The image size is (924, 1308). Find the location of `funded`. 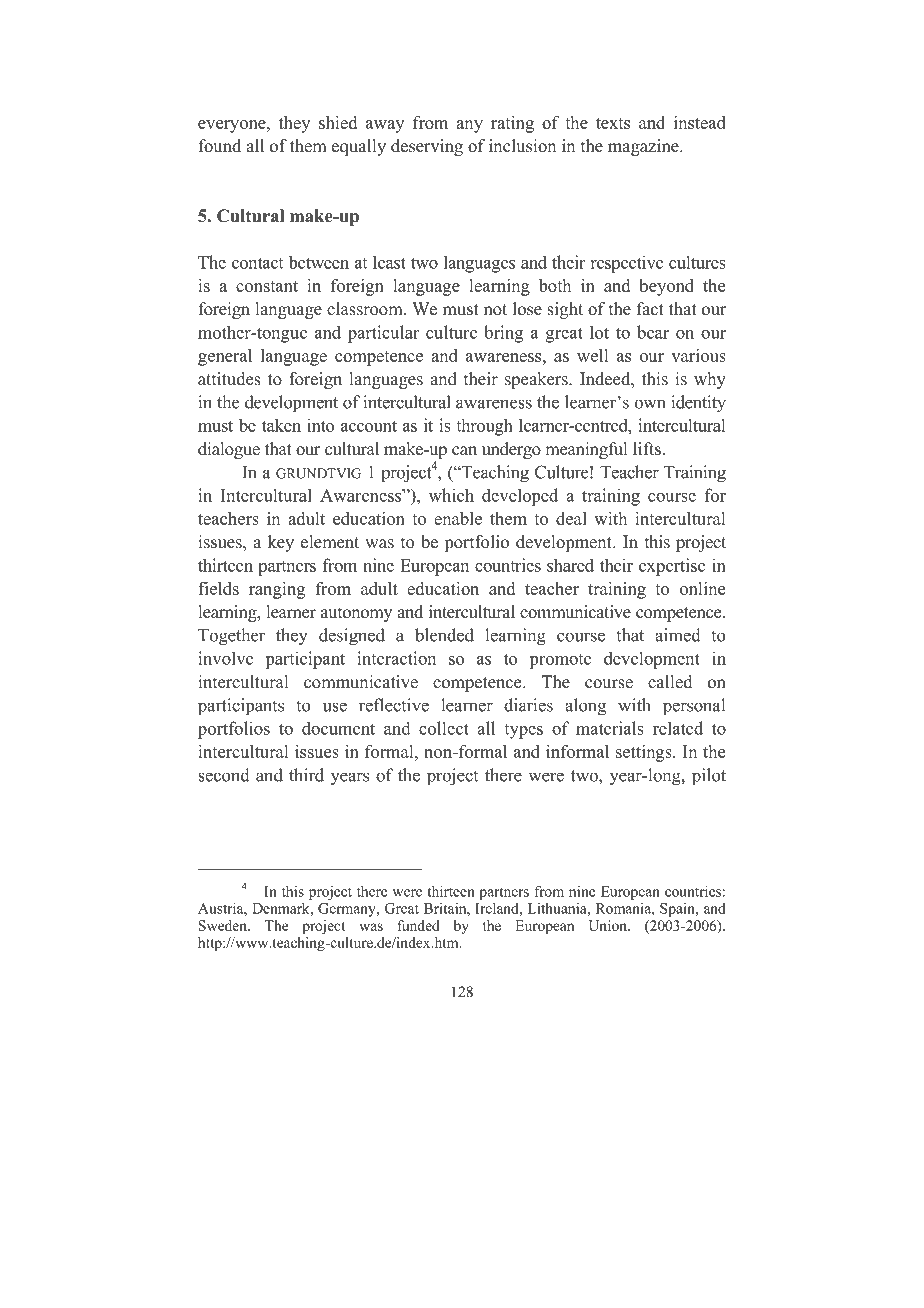

funded is located at coordinates (418, 925).
